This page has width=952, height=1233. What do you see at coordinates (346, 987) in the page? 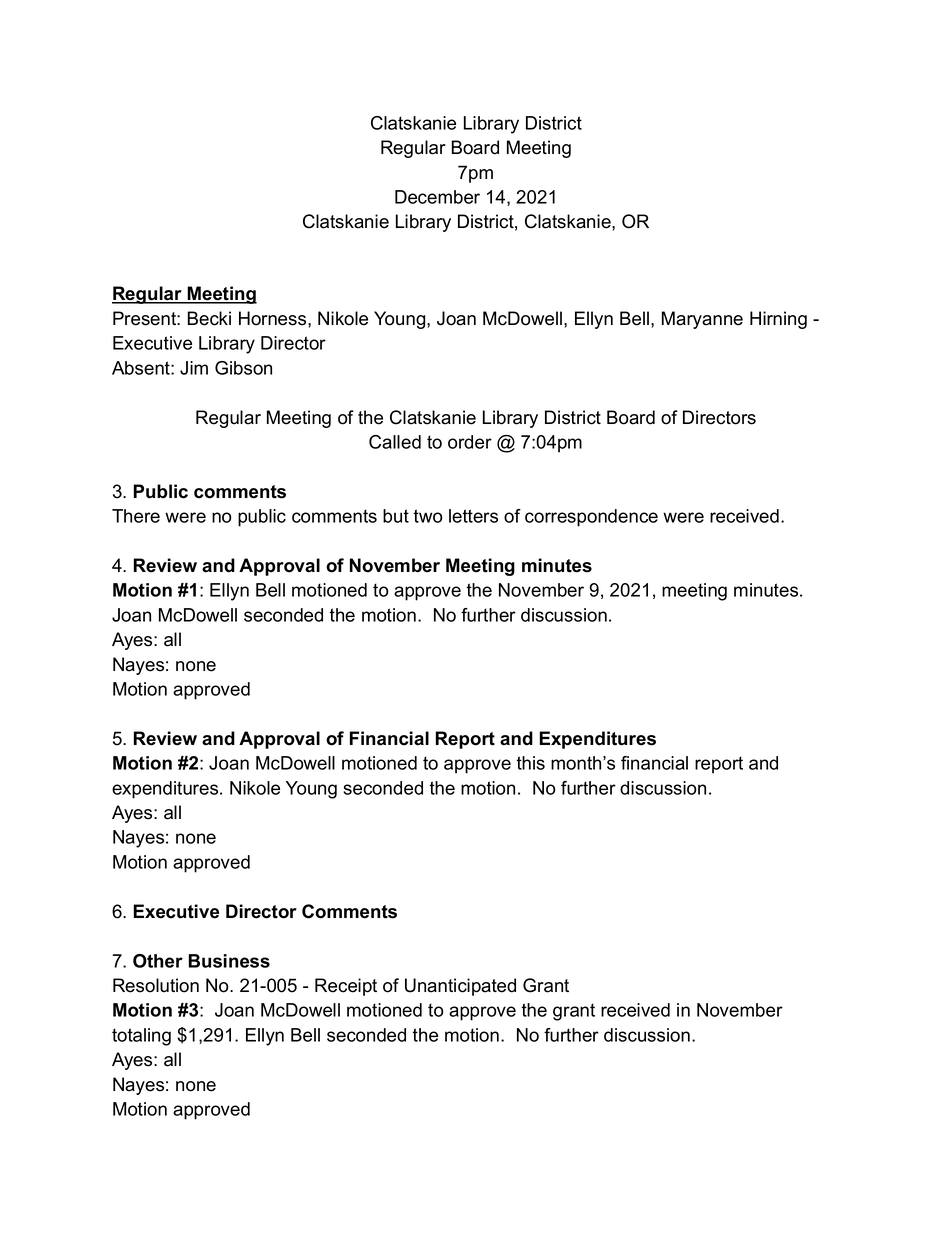
I see `Receipt` at bounding box center [346, 987].
